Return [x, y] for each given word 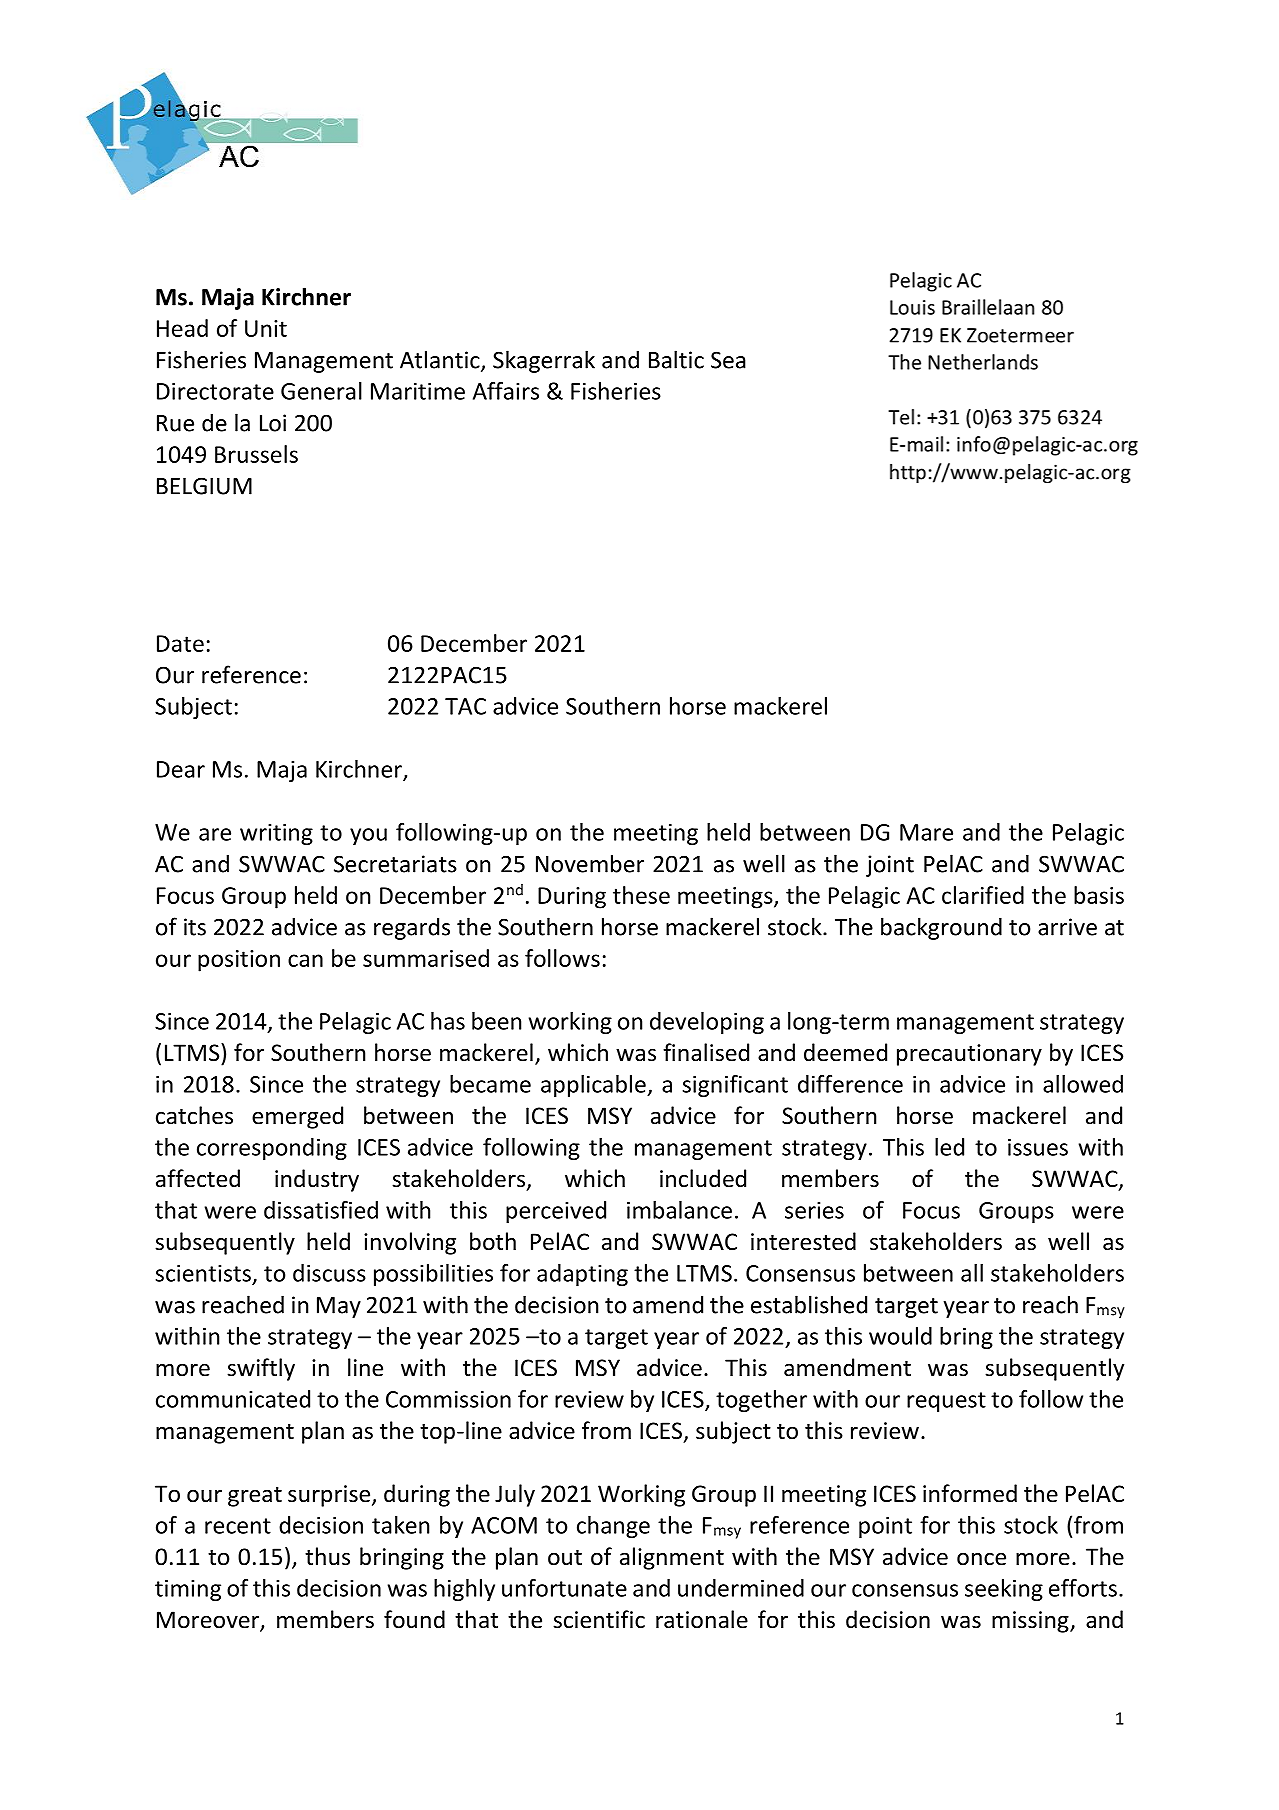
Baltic [676, 359]
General [321, 391]
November [590, 863]
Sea [728, 360]
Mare [926, 832]
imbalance [679, 1210]
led [949, 1147]
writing [276, 834]
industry [317, 1180]
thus [327, 1556]
